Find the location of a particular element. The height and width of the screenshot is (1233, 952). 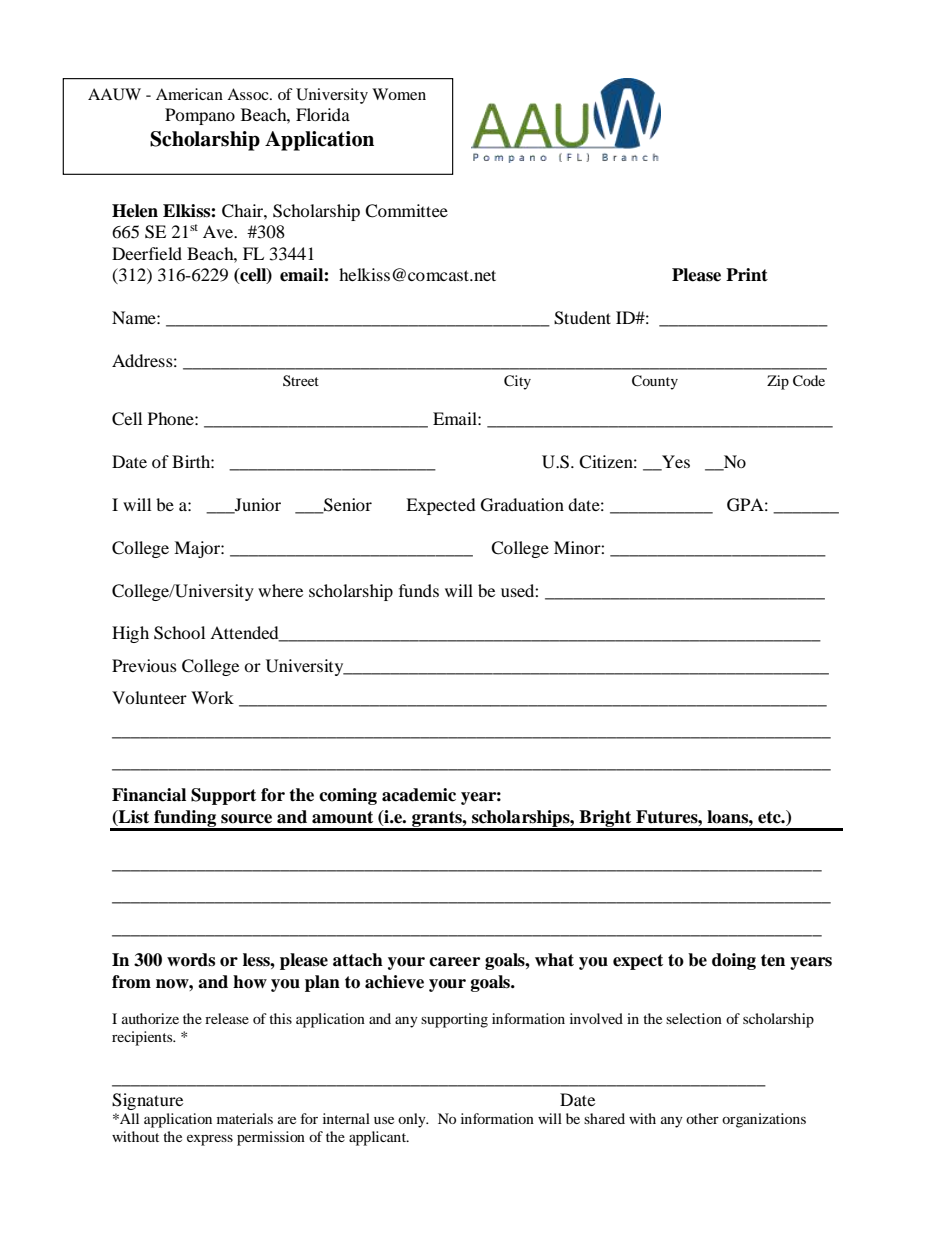

Graduation is located at coordinates (522, 505).
